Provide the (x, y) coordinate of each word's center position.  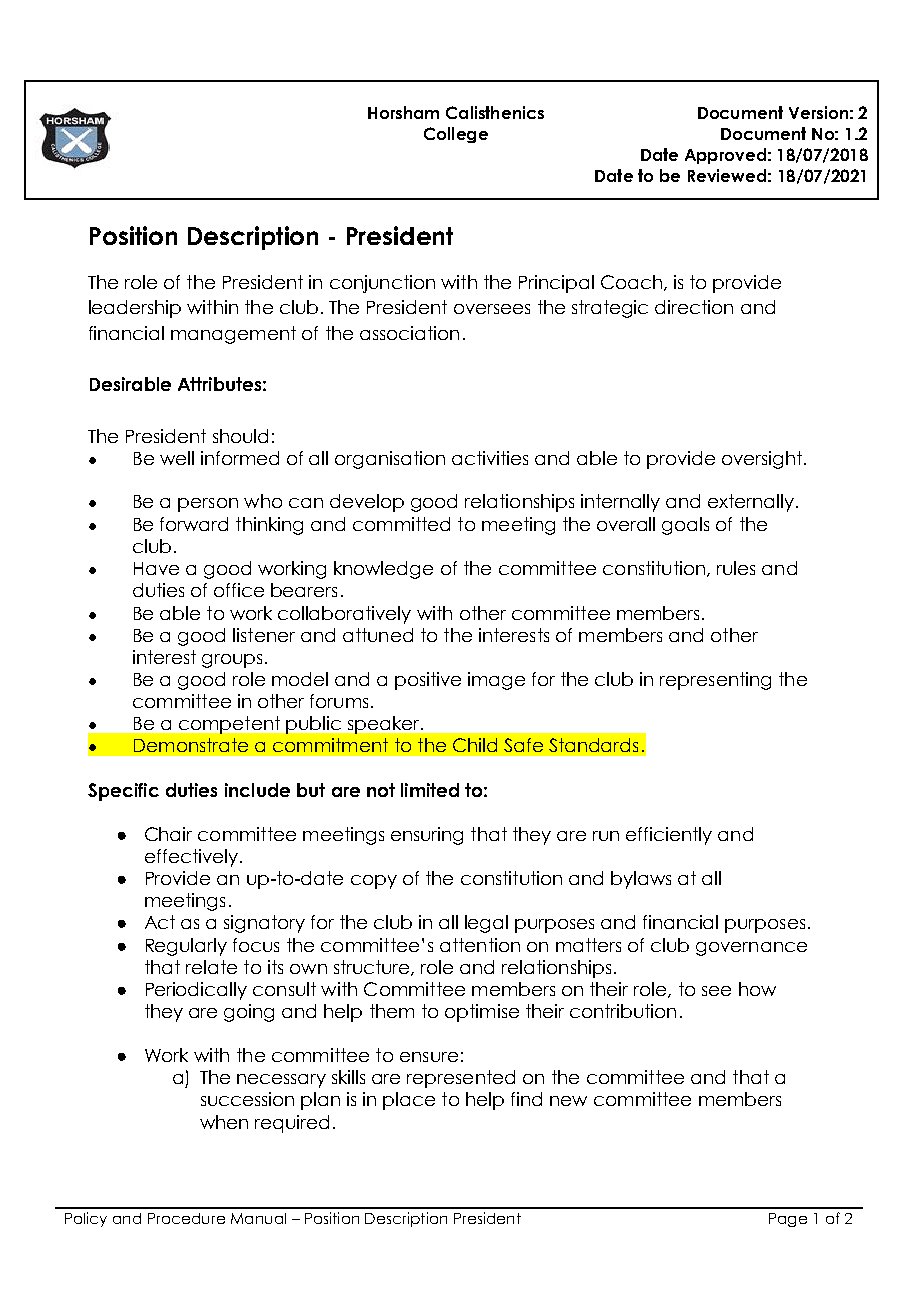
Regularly (186, 947)
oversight (762, 460)
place (409, 1101)
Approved (725, 156)
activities (490, 458)
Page (788, 1220)
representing (715, 681)
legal (486, 924)
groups (232, 661)
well (177, 458)
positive (428, 681)
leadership (135, 309)
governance (751, 949)
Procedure (186, 1218)
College (456, 135)
